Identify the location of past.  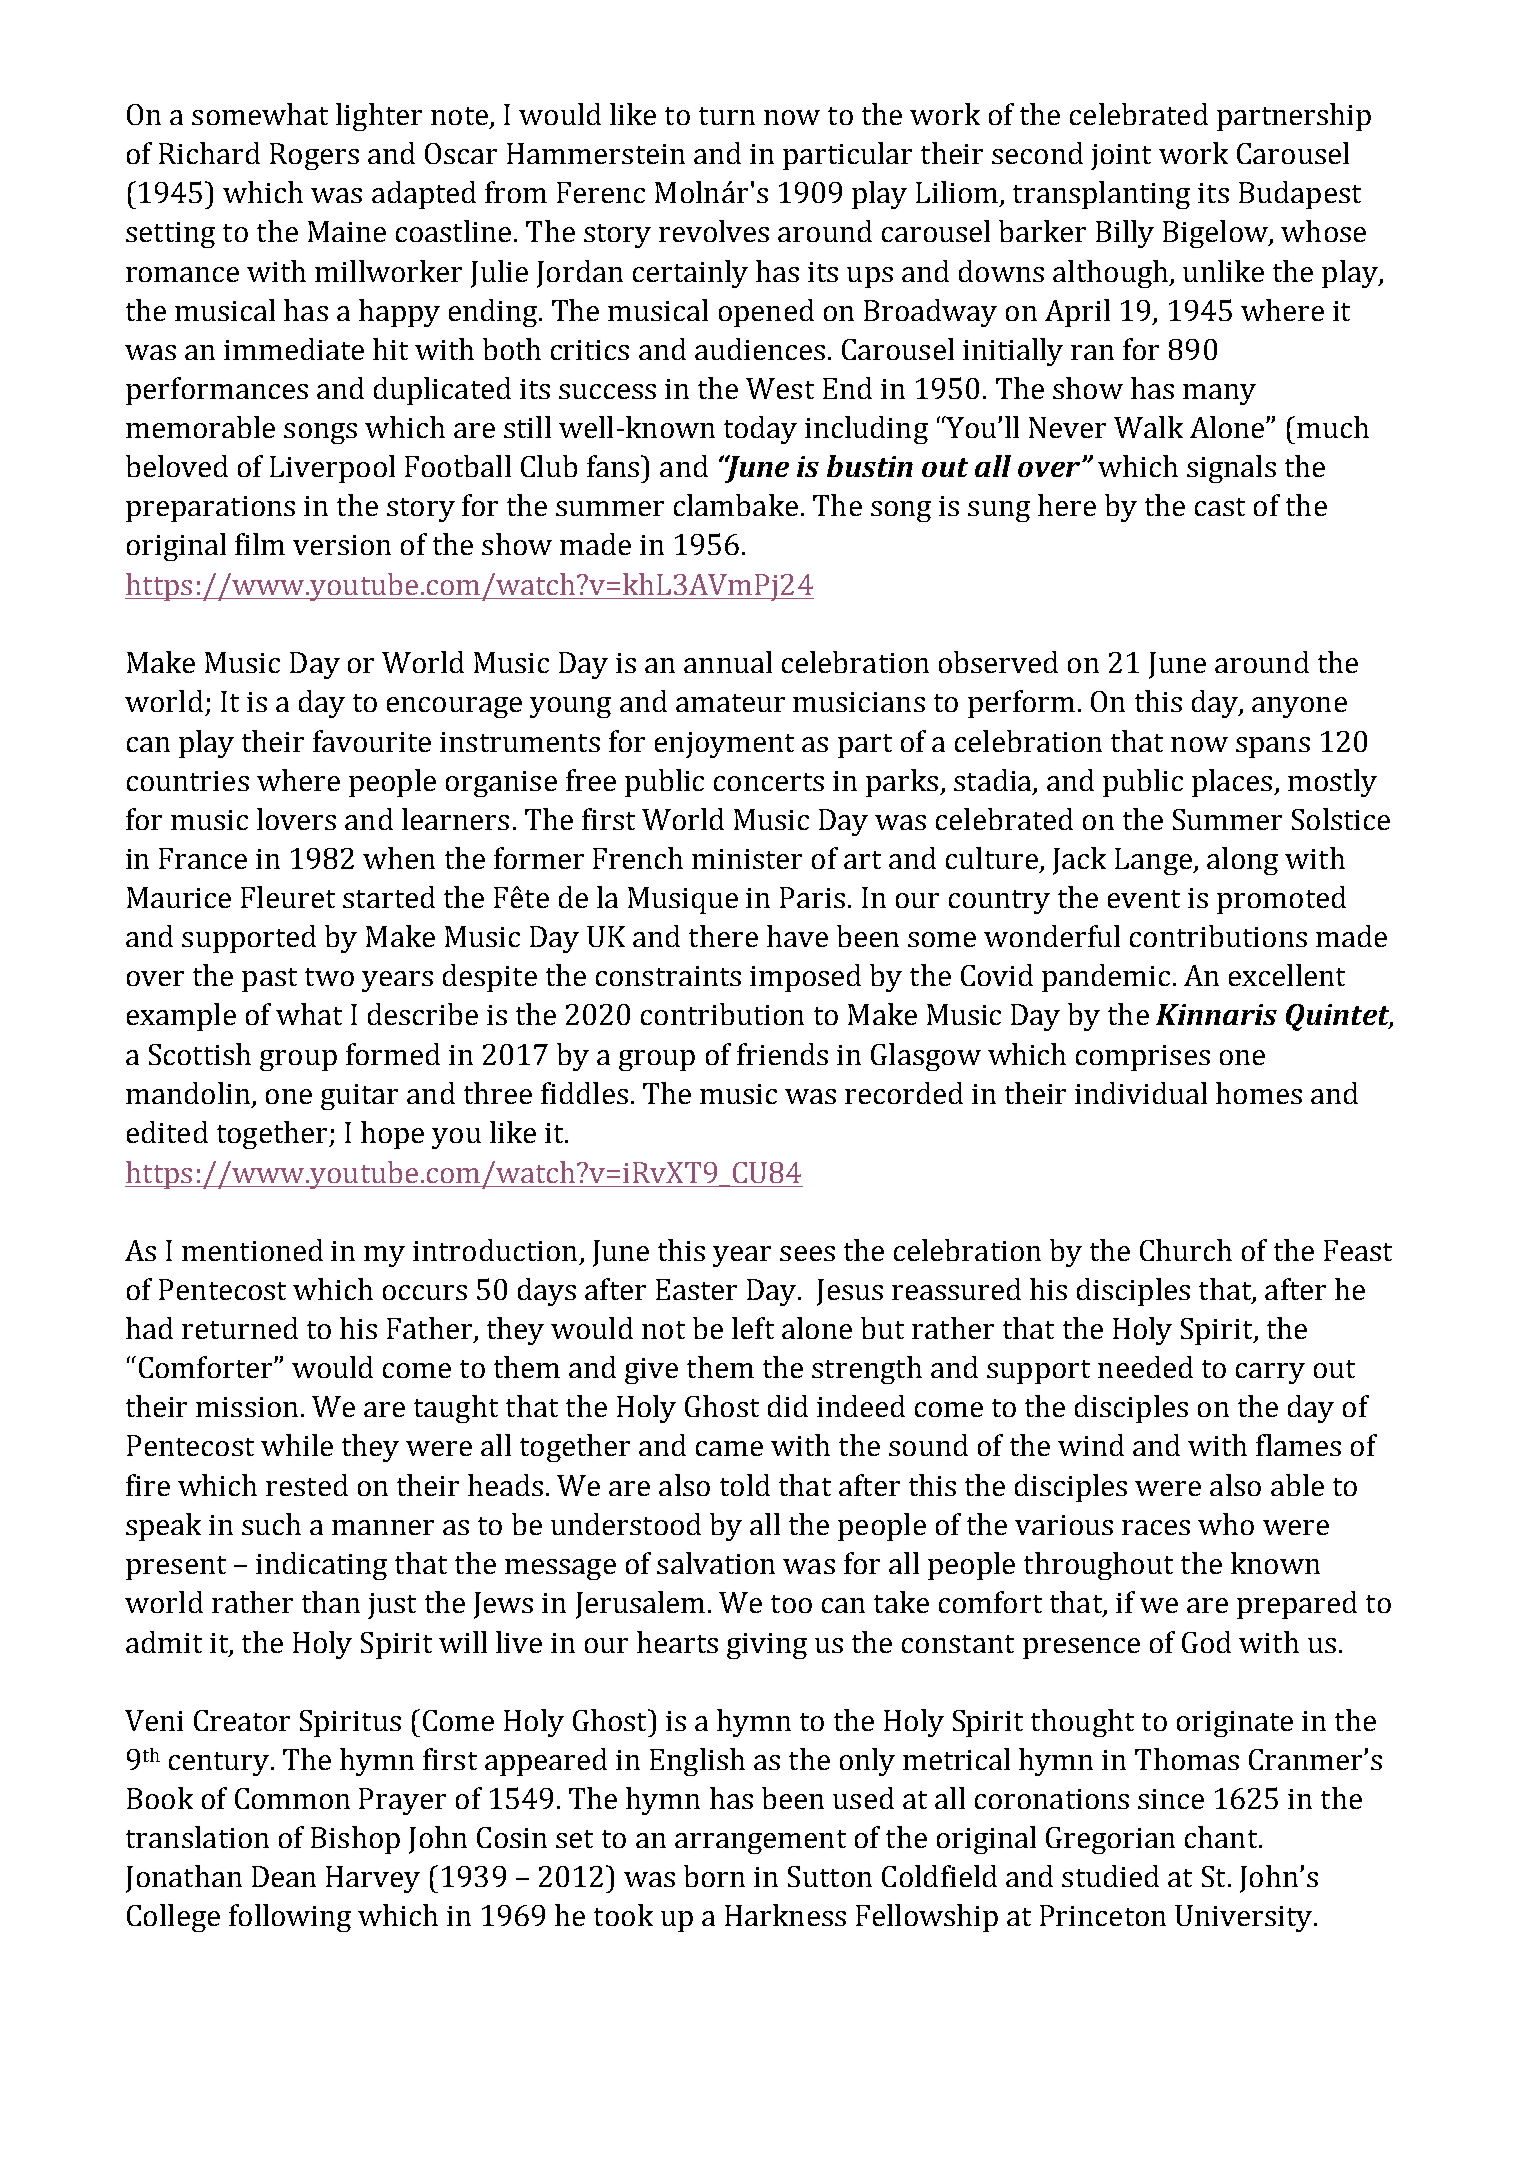
(269, 980).
